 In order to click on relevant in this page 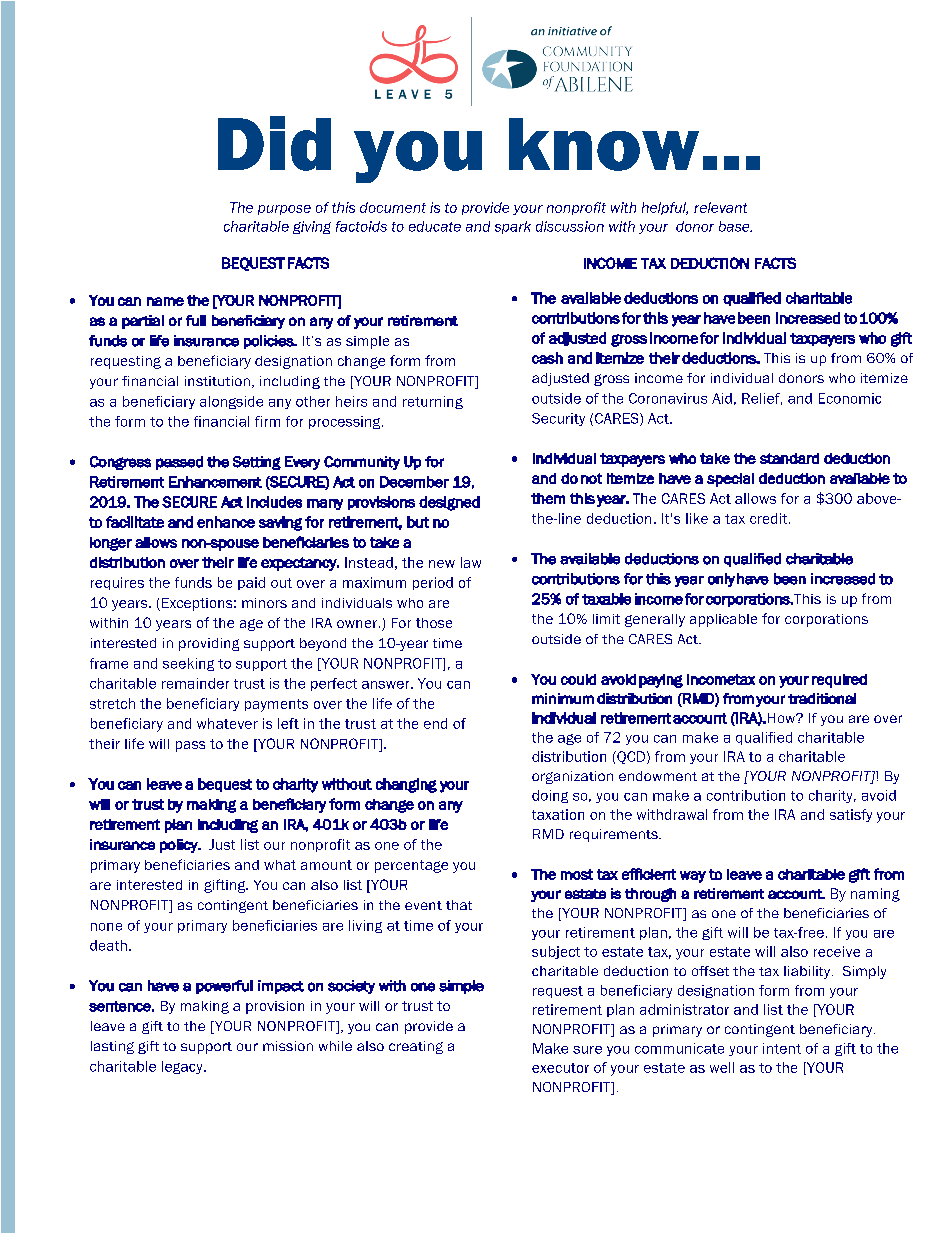, I will do `click(720, 207)`.
